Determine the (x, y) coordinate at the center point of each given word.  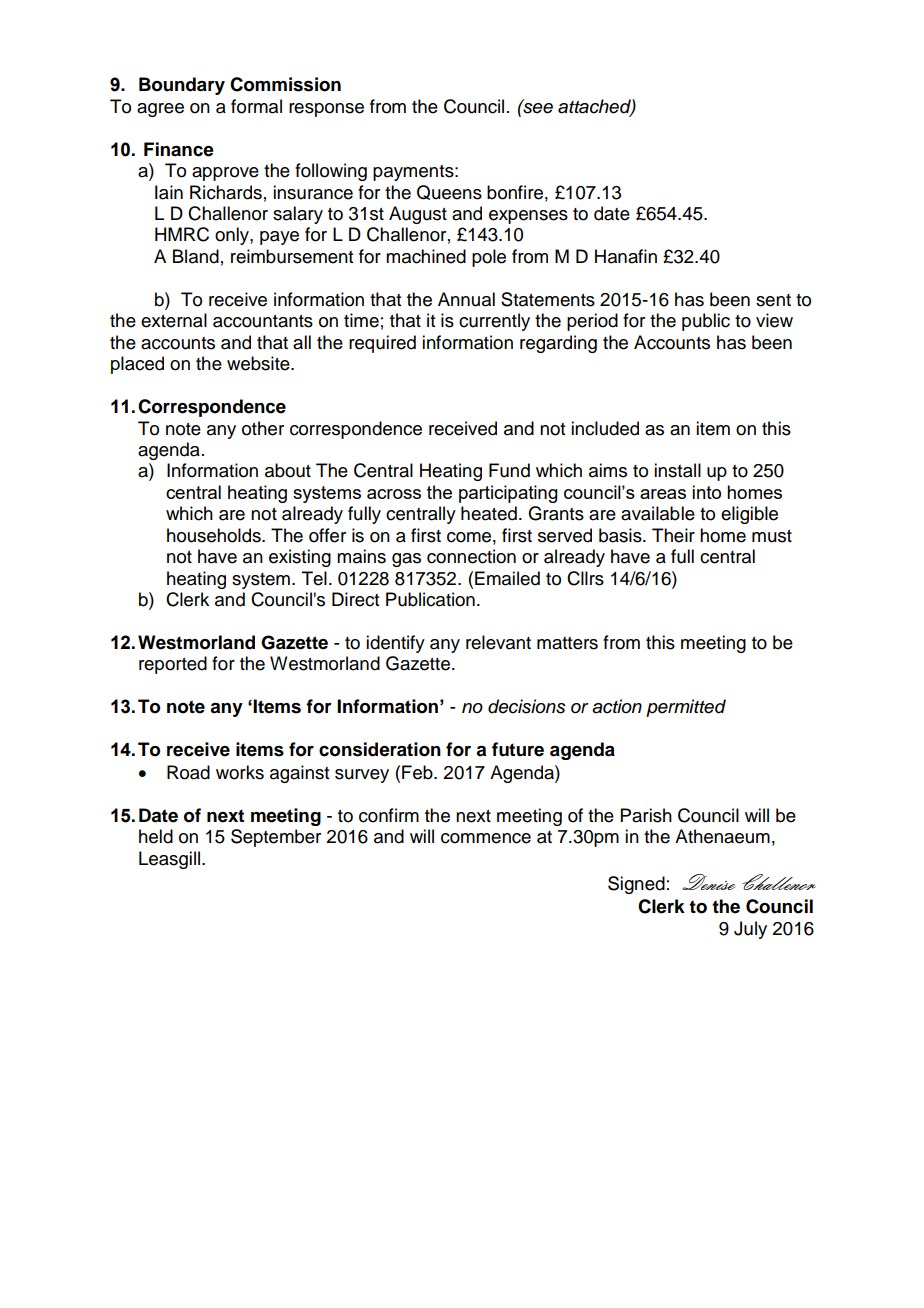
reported (173, 665)
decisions (527, 706)
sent (773, 300)
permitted (686, 708)
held (156, 836)
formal (256, 106)
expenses (528, 217)
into (706, 492)
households (215, 535)
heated (489, 513)
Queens (449, 192)
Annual (466, 299)
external (174, 320)
